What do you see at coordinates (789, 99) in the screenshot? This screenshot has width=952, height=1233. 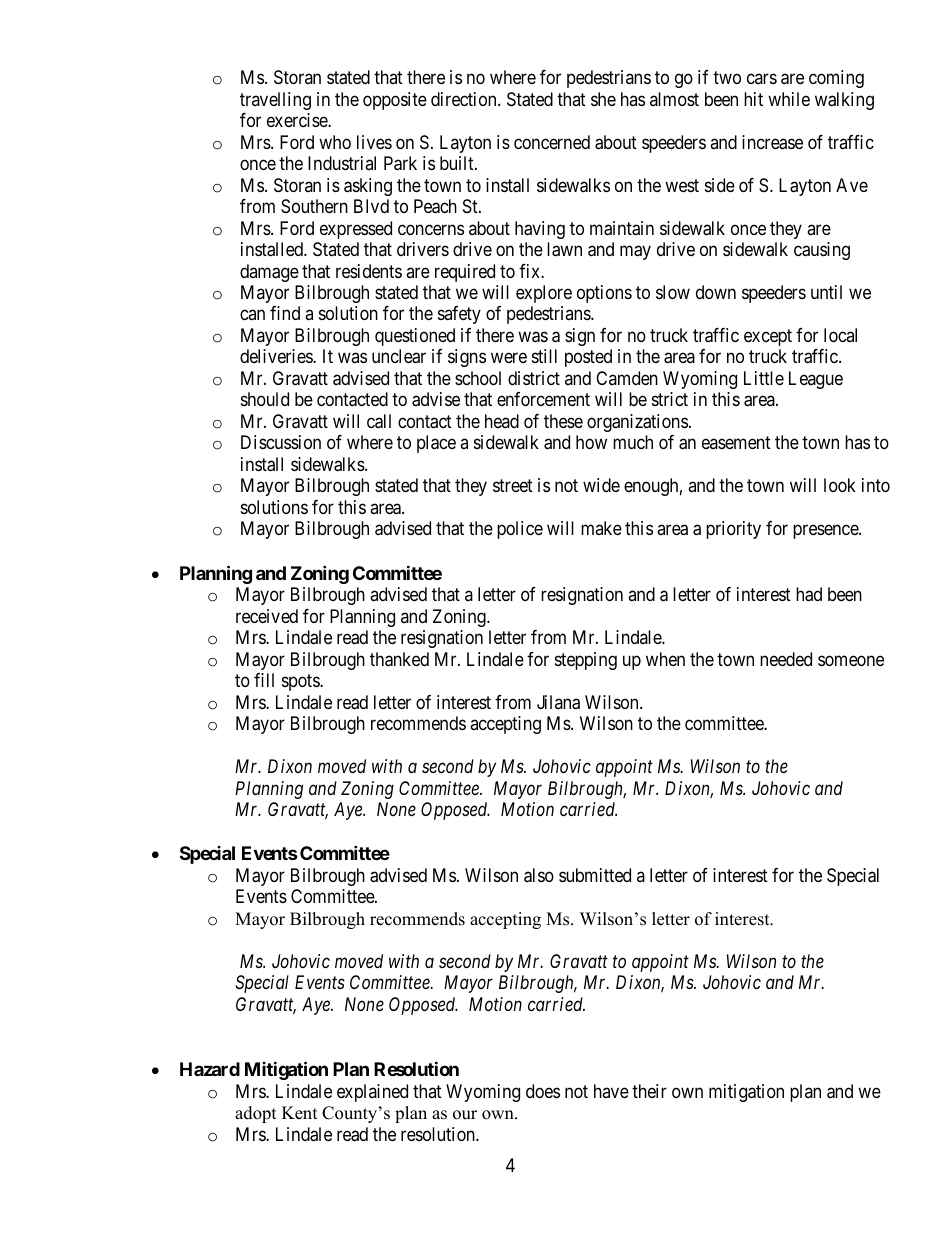 I see `while` at bounding box center [789, 99].
